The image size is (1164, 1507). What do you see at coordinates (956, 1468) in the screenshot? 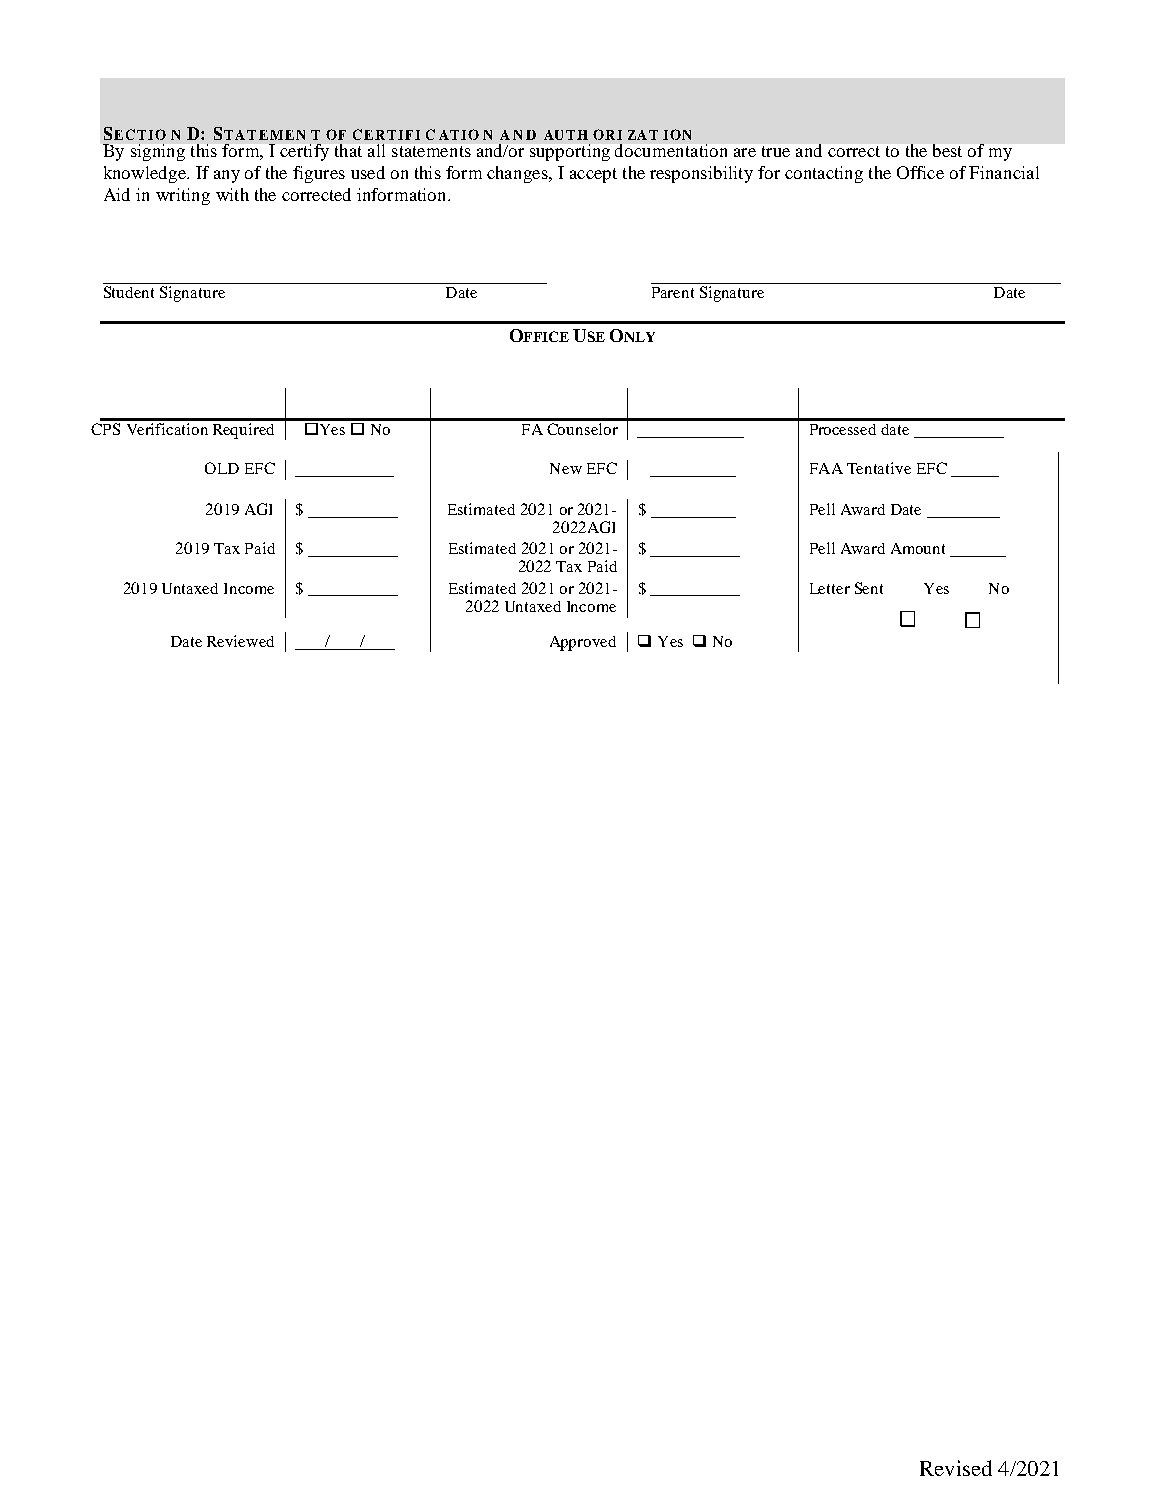
I see `Revised` at bounding box center [956, 1468].
